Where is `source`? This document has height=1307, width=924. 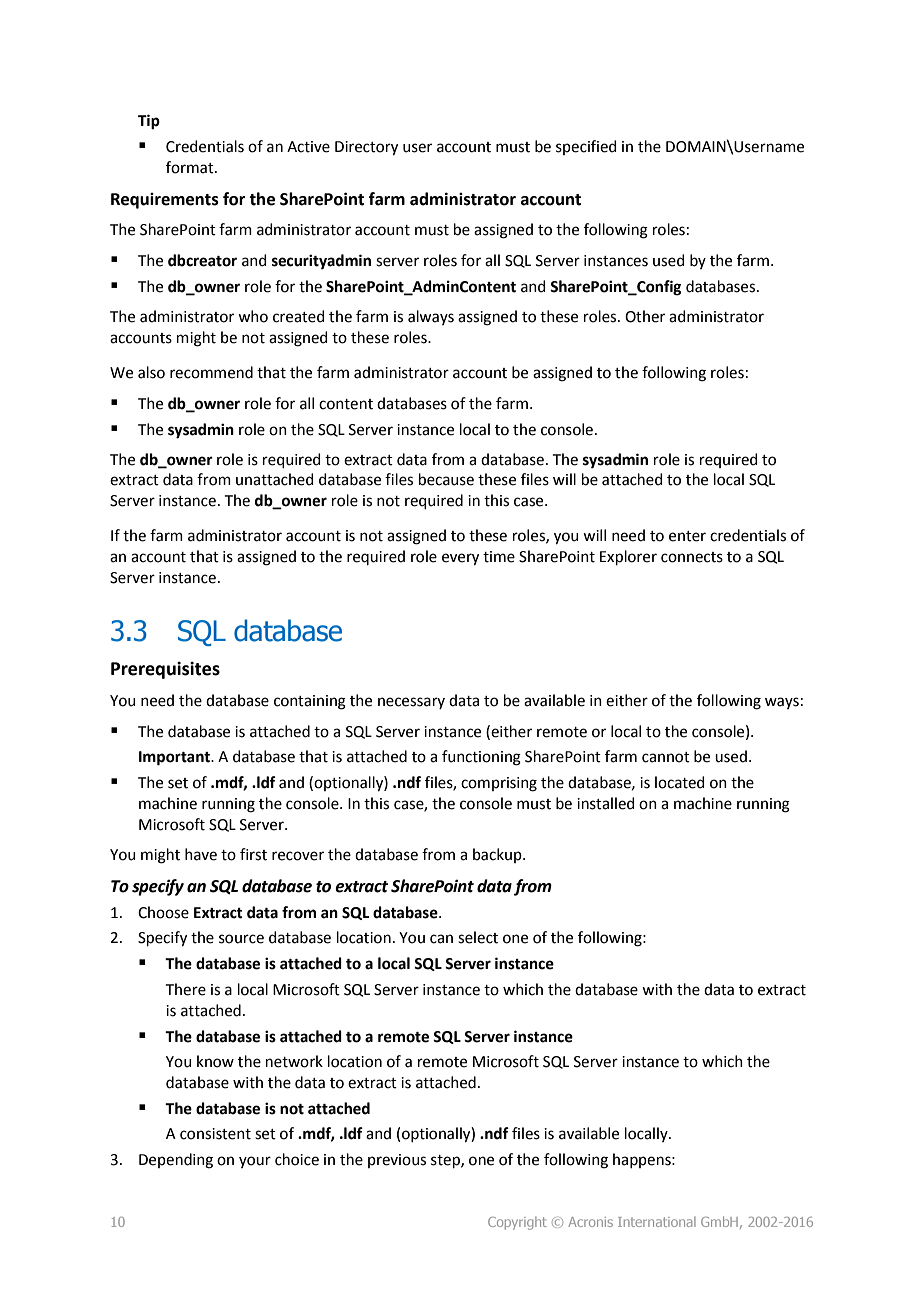
source is located at coordinates (241, 939).
